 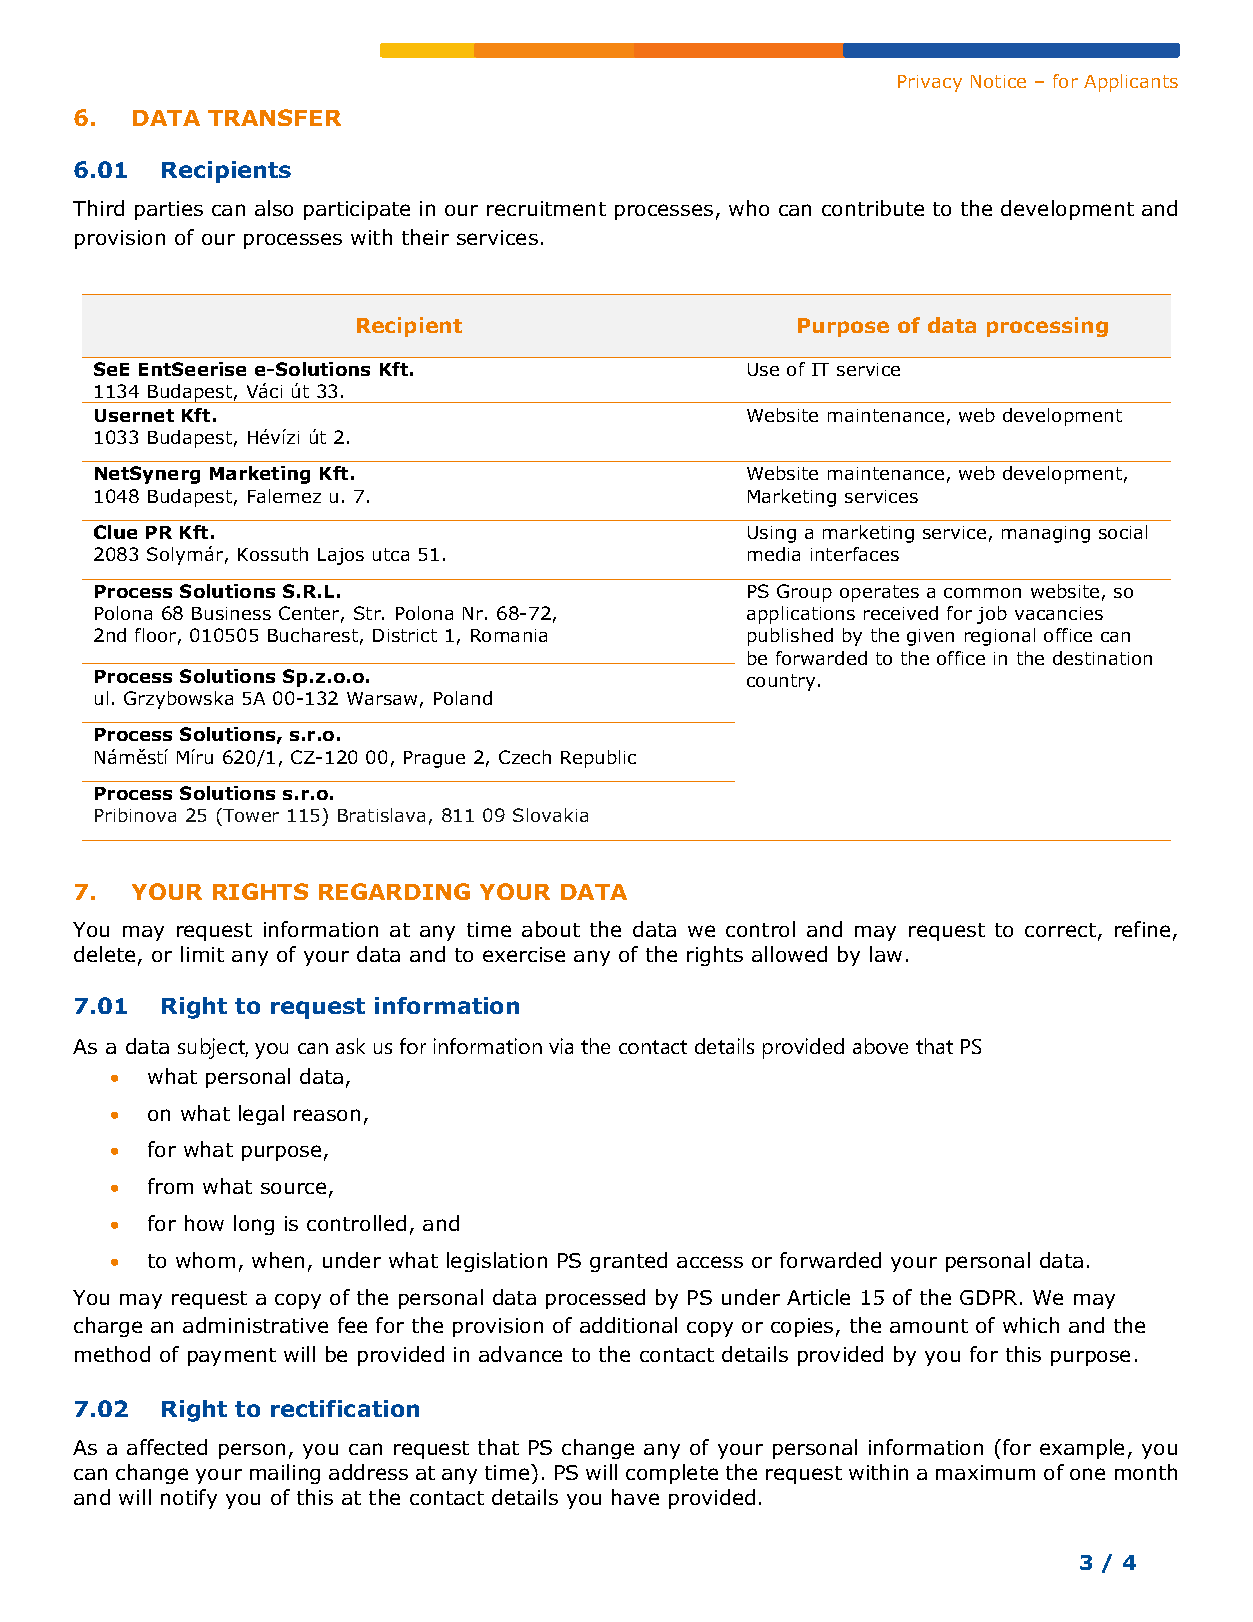 I want to click on recruitment, so click(x=546, y=208).
